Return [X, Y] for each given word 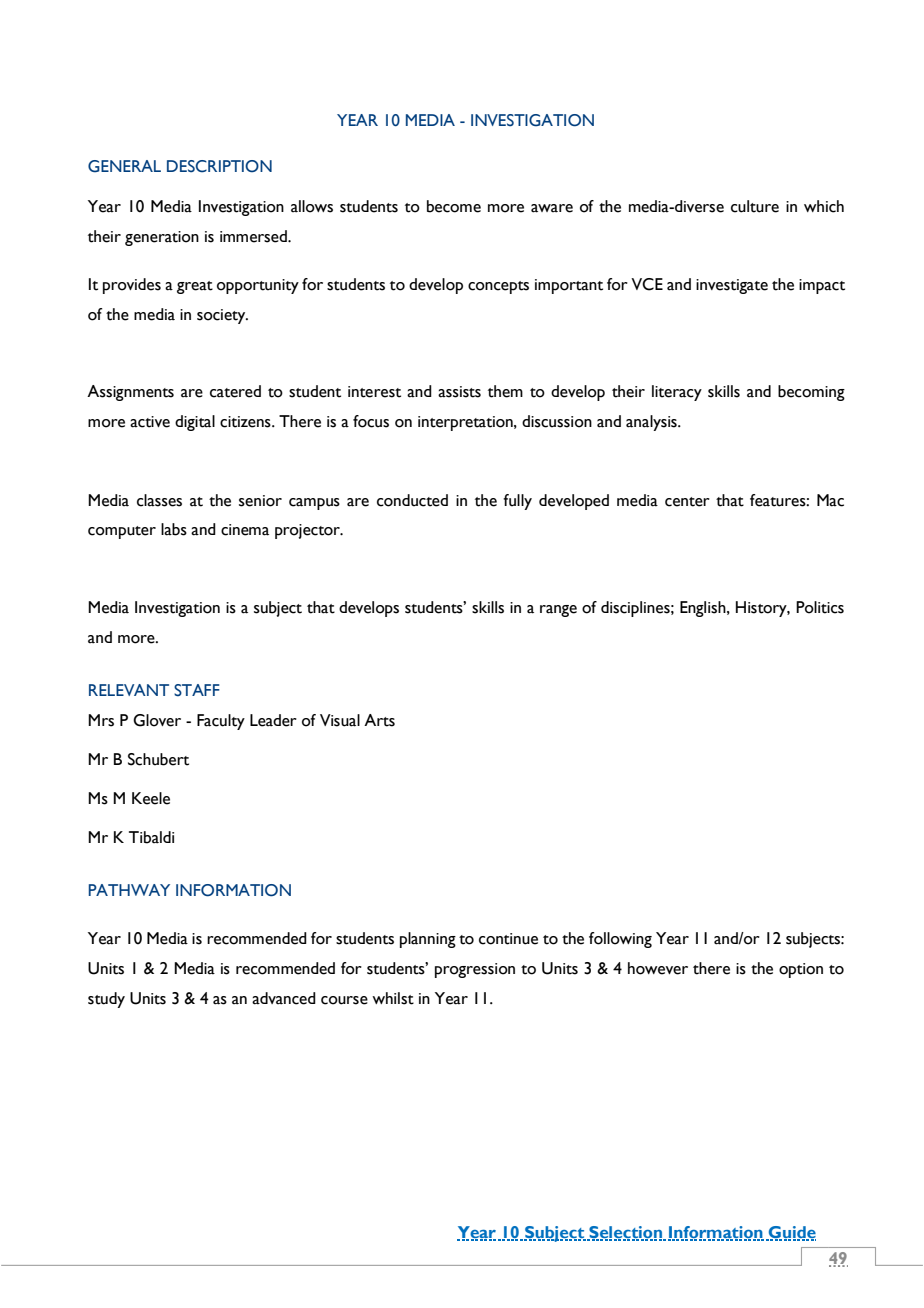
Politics [820, 607]
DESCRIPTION [219, 166]
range [558, 611]
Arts [379, 720]
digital [195, 423]
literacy [677, 393]
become [454, 206]
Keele [151, 798]
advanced [284, 998]
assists [459, 392]
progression [475, 970]
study [106, 1000]
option [801, 970]
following [620, 940]
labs [174, 529]
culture [755, 206]
